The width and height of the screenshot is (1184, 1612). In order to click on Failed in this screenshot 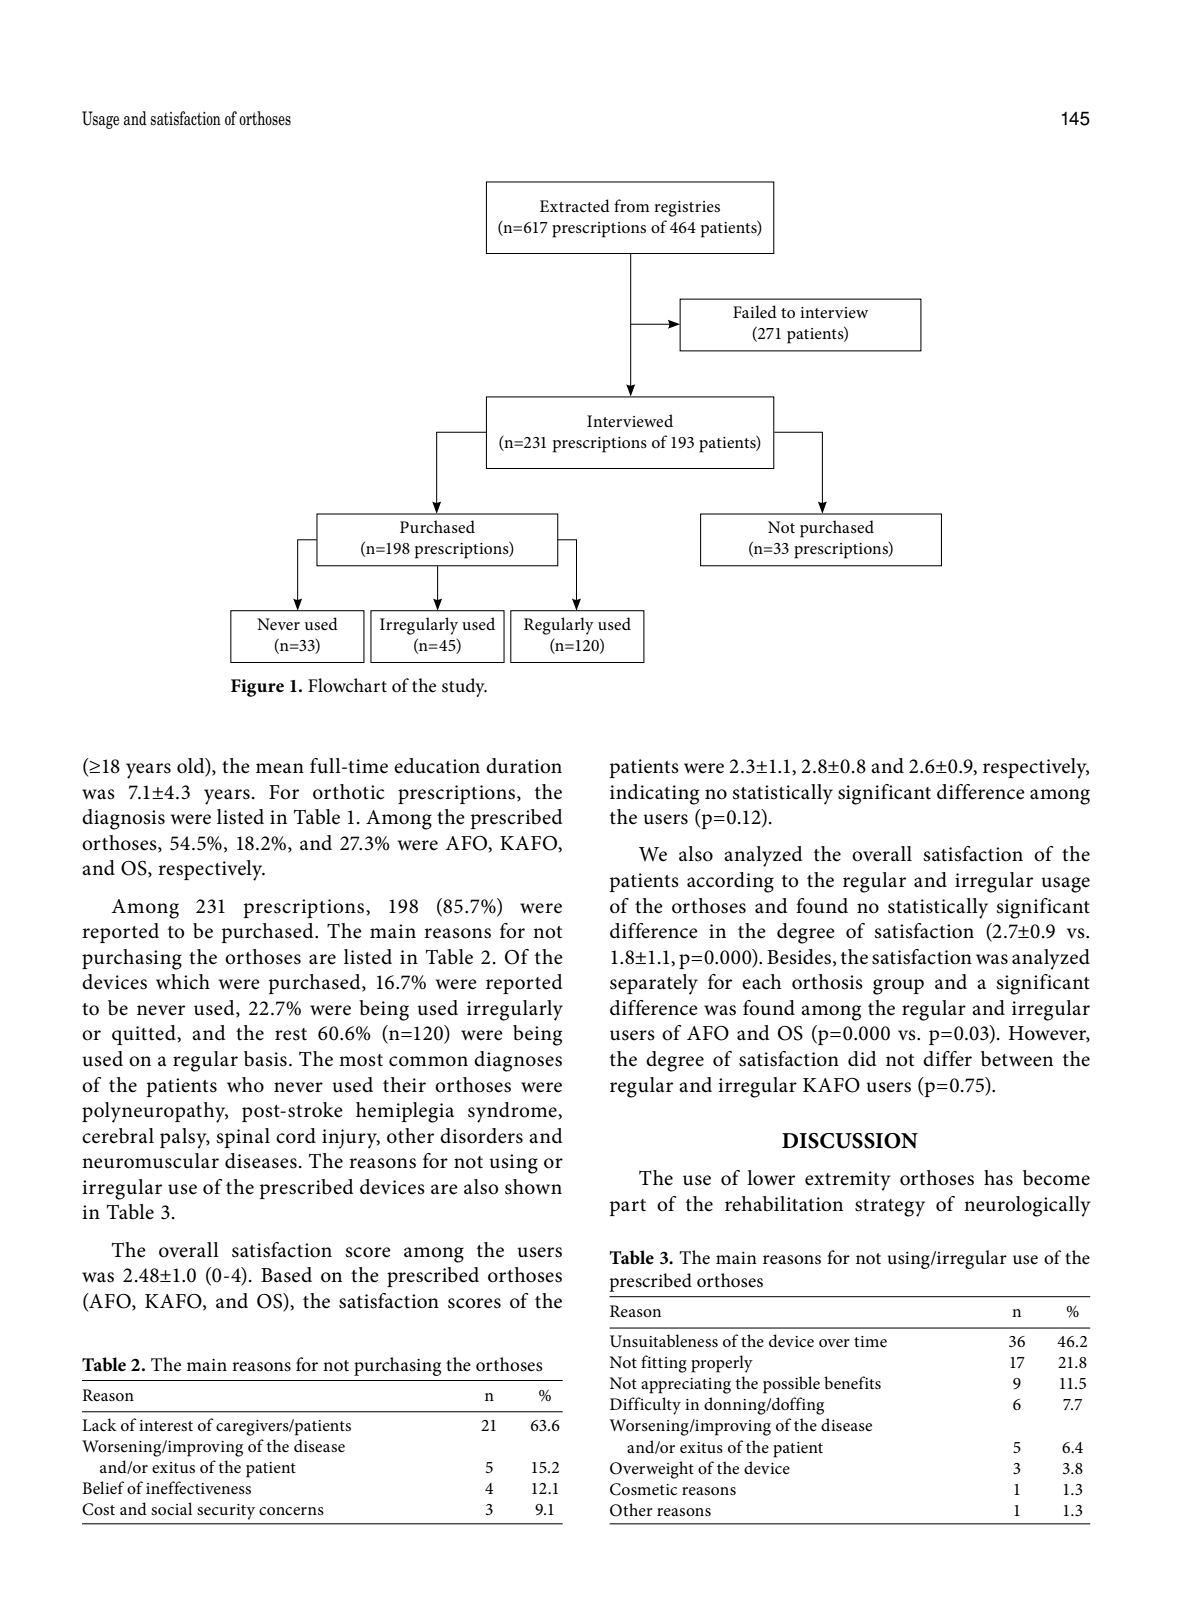, I will do `click(755, 311)`.
